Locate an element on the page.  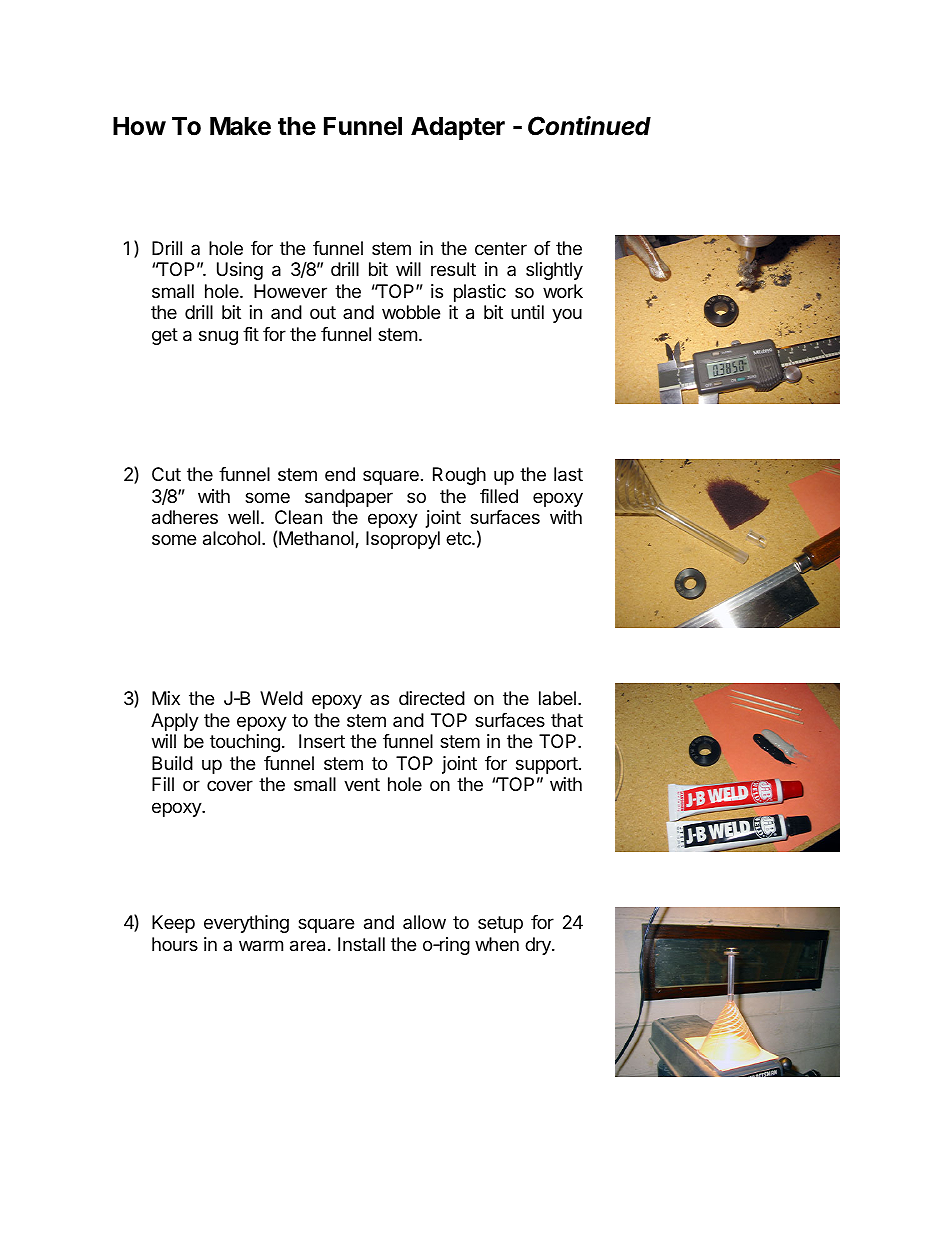
Install is located at coordinates (361, 944).
